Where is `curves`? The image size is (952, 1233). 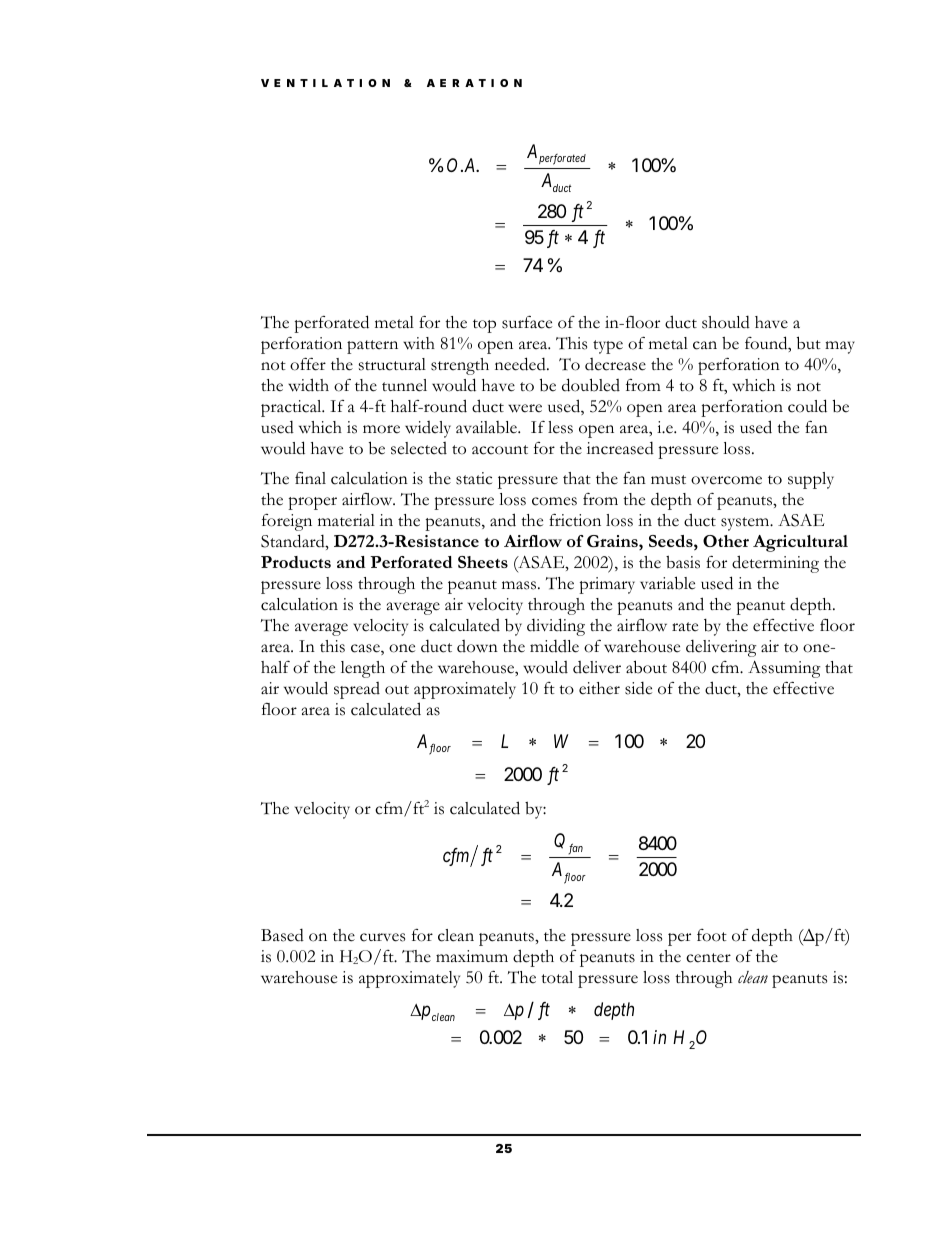
curves is located at coordinates (382, 937).
